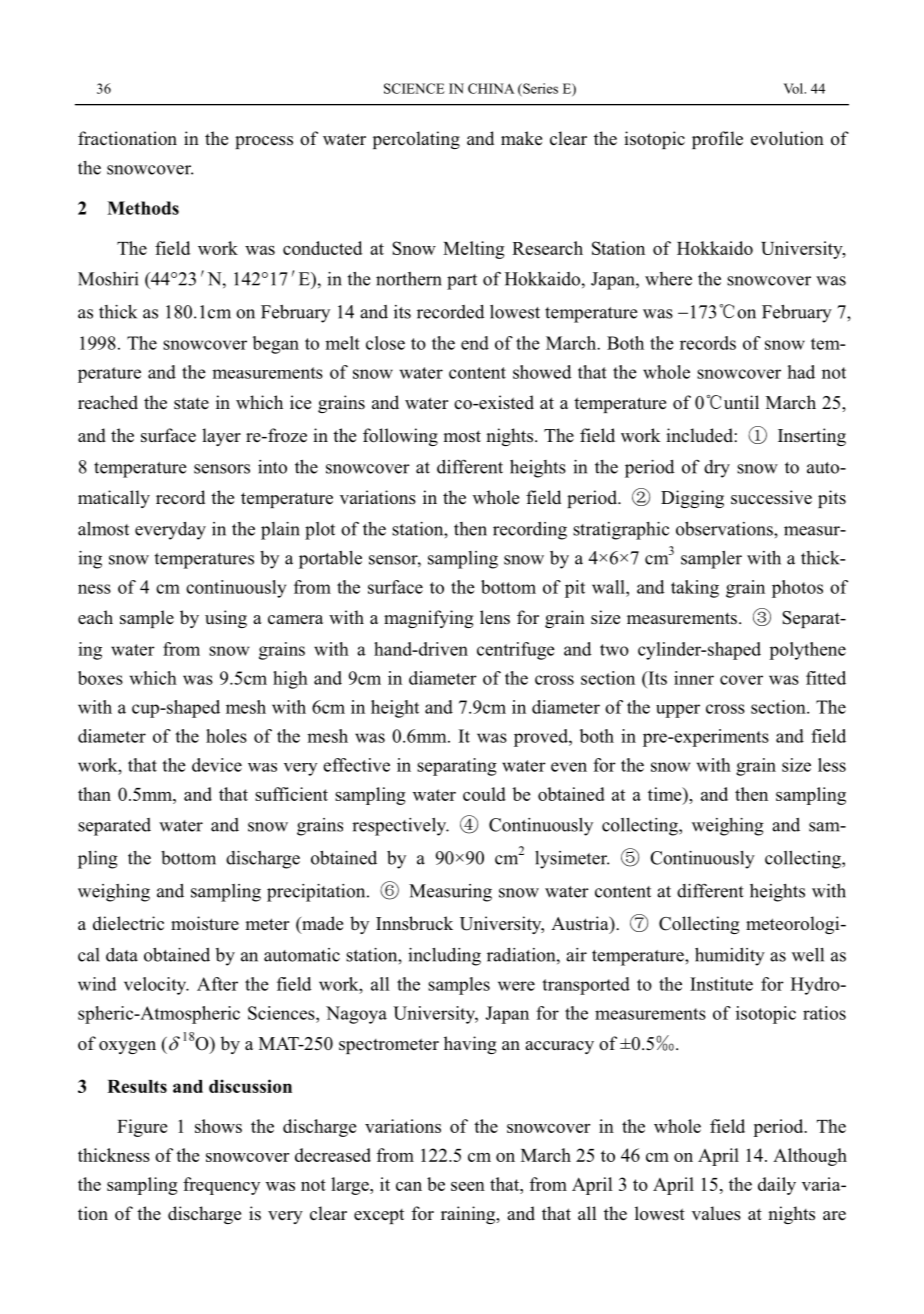  What do you see at coordinates (777, 1186) in the screenshot?
I see `daily` at bounding box center [777, 1186].
